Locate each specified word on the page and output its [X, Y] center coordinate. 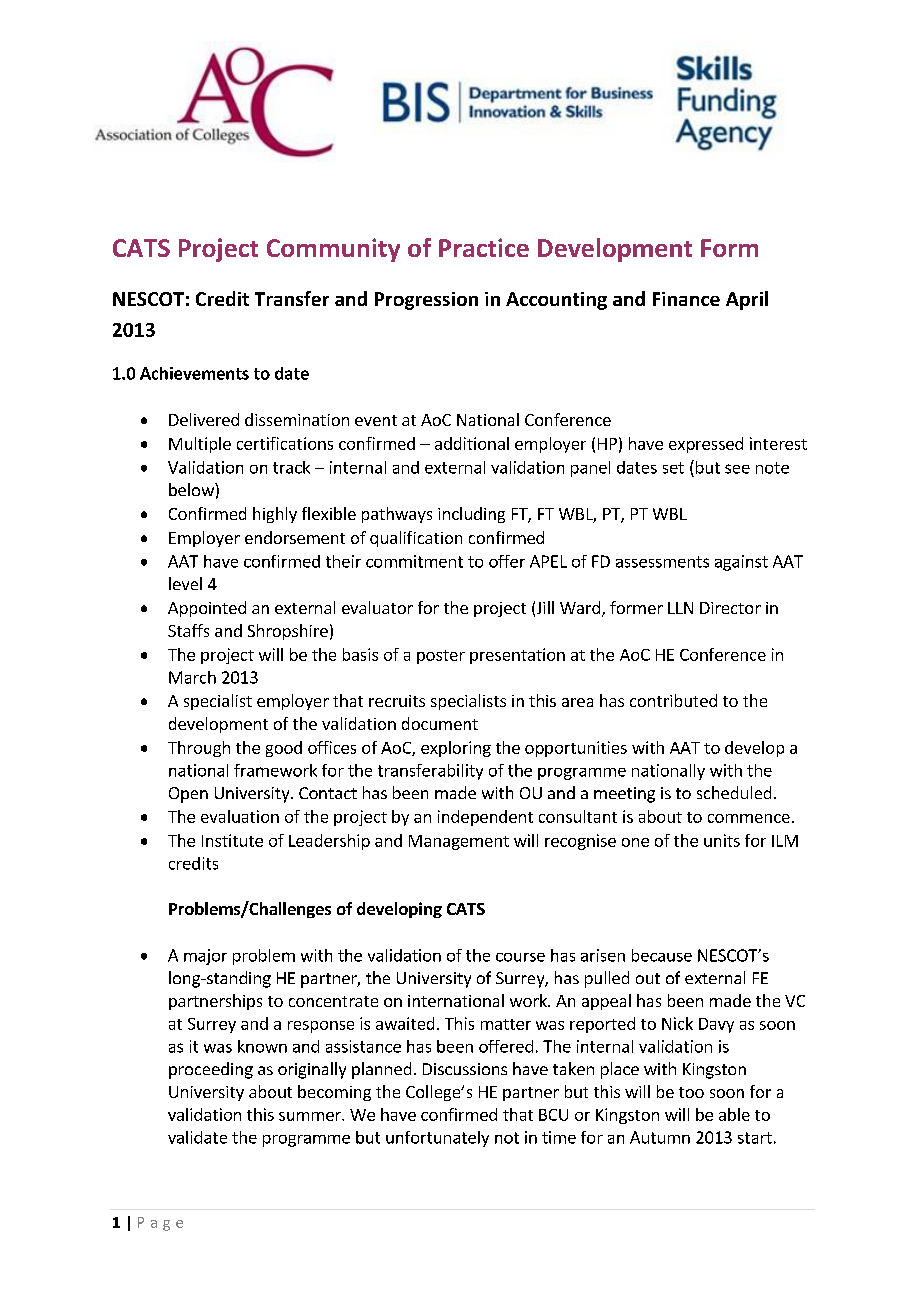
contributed [673, 700]
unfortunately [437, 1139]
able [734, 1114]
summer [311, 1116]
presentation [517, 656]
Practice [484, 247]
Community [333, 250]
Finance [686, 299]
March [192, 677]
